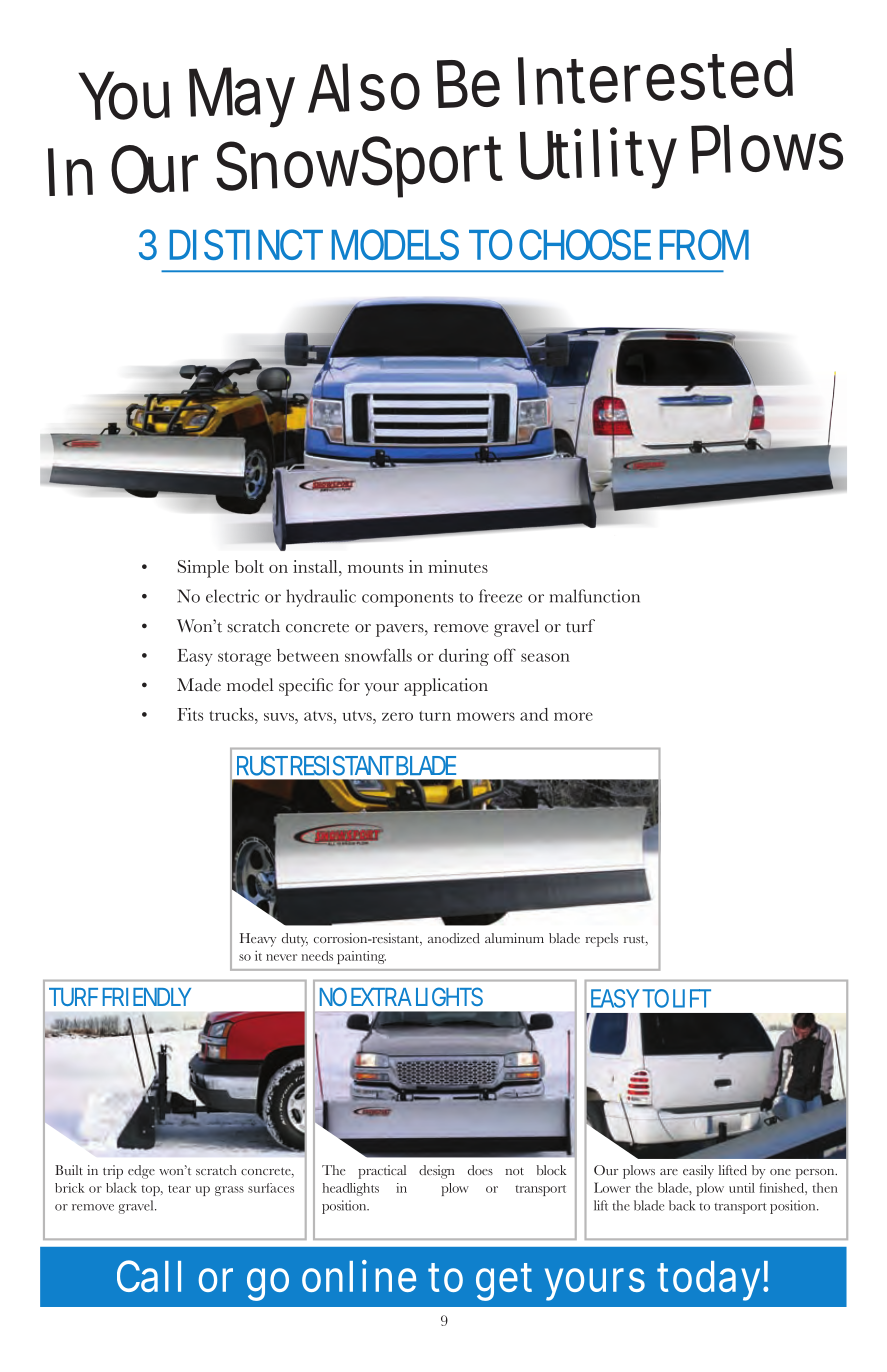  I want to click on get, so click(504, 1282).
